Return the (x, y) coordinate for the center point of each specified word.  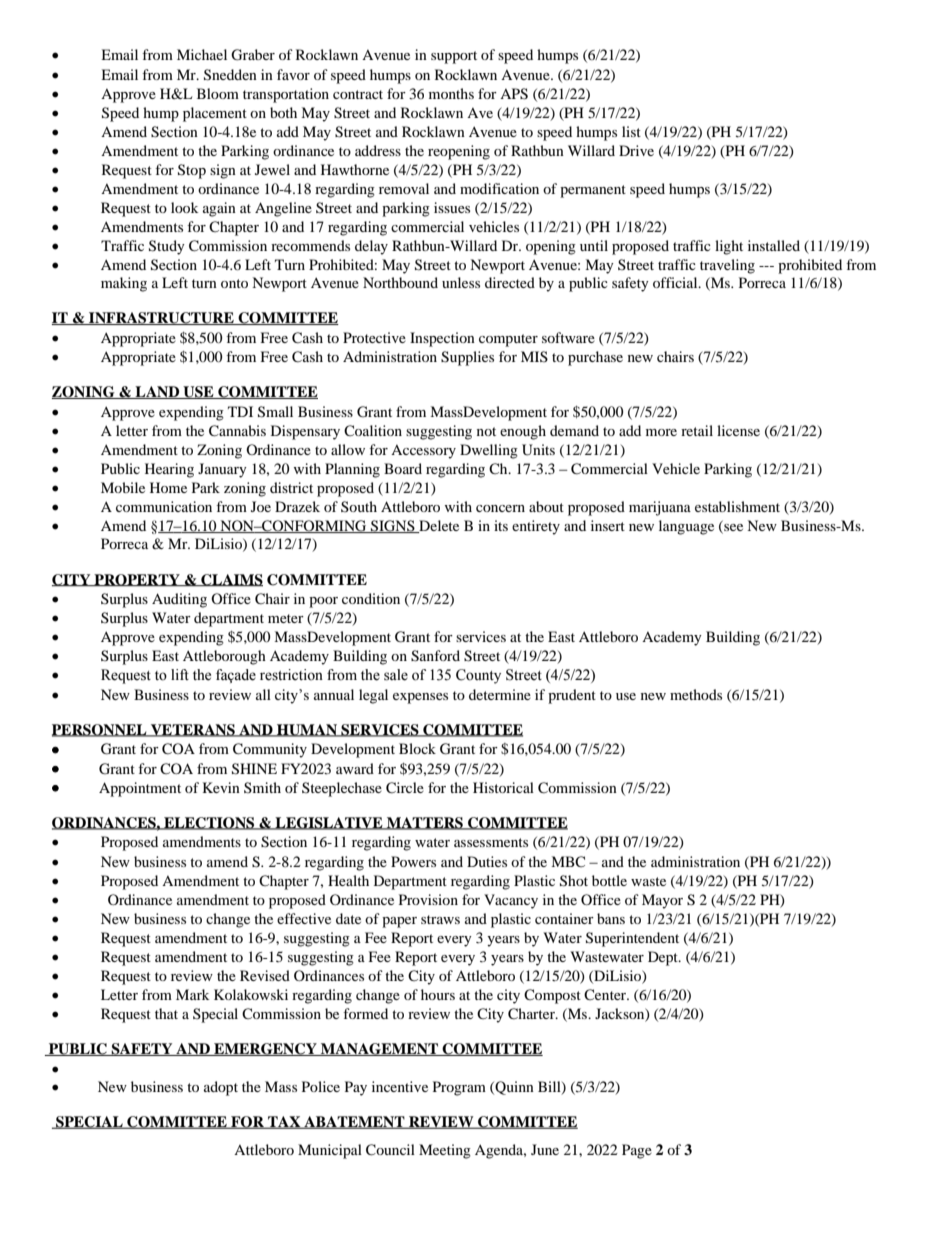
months (451, 93)
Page (637, 1151)
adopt (221, 1088)
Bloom (218, 93)
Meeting (445, 1151)
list (631, 131)
